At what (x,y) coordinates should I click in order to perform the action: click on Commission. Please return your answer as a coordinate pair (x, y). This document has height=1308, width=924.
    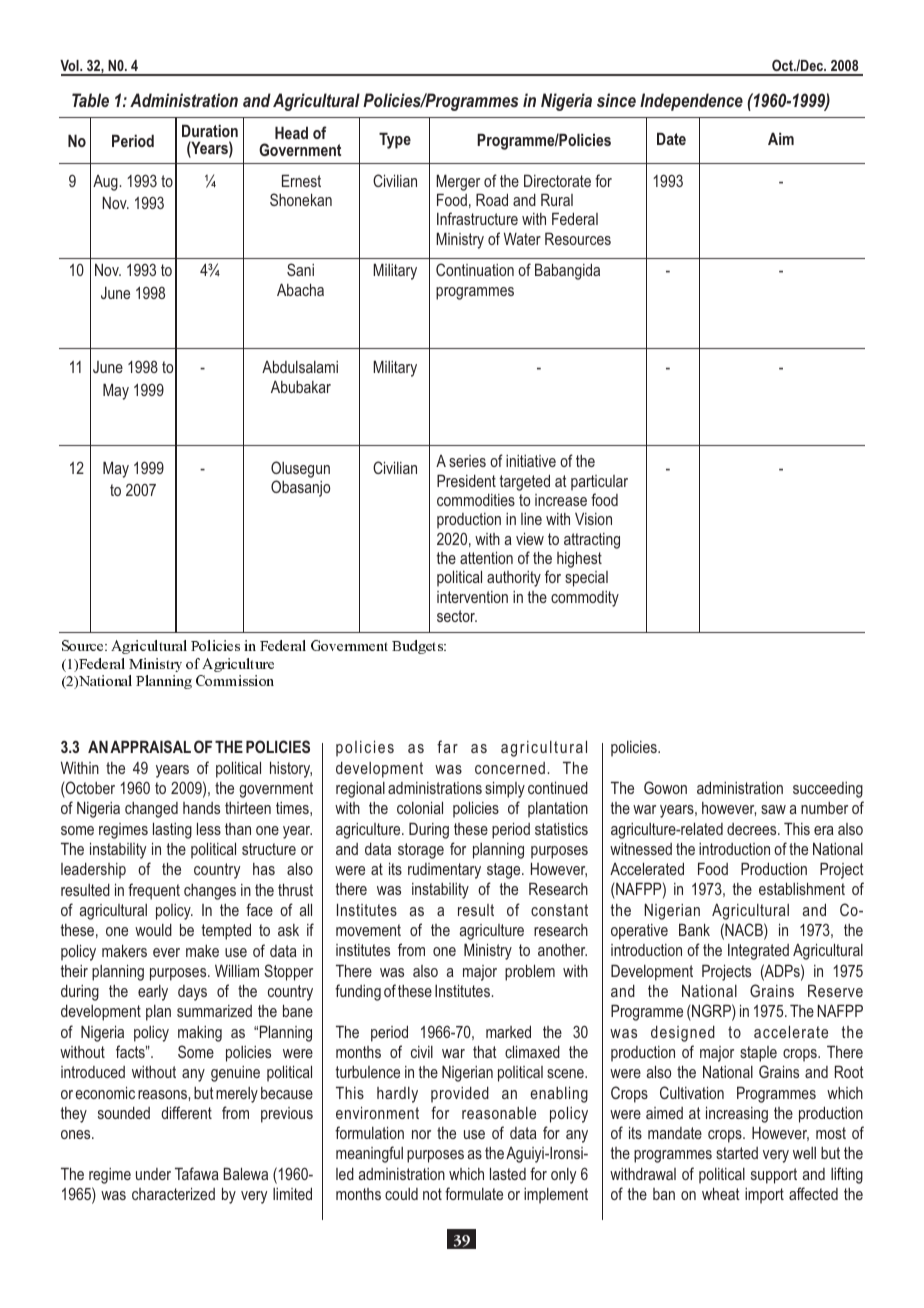
    Looking at the image, I should click on (235, 680).
